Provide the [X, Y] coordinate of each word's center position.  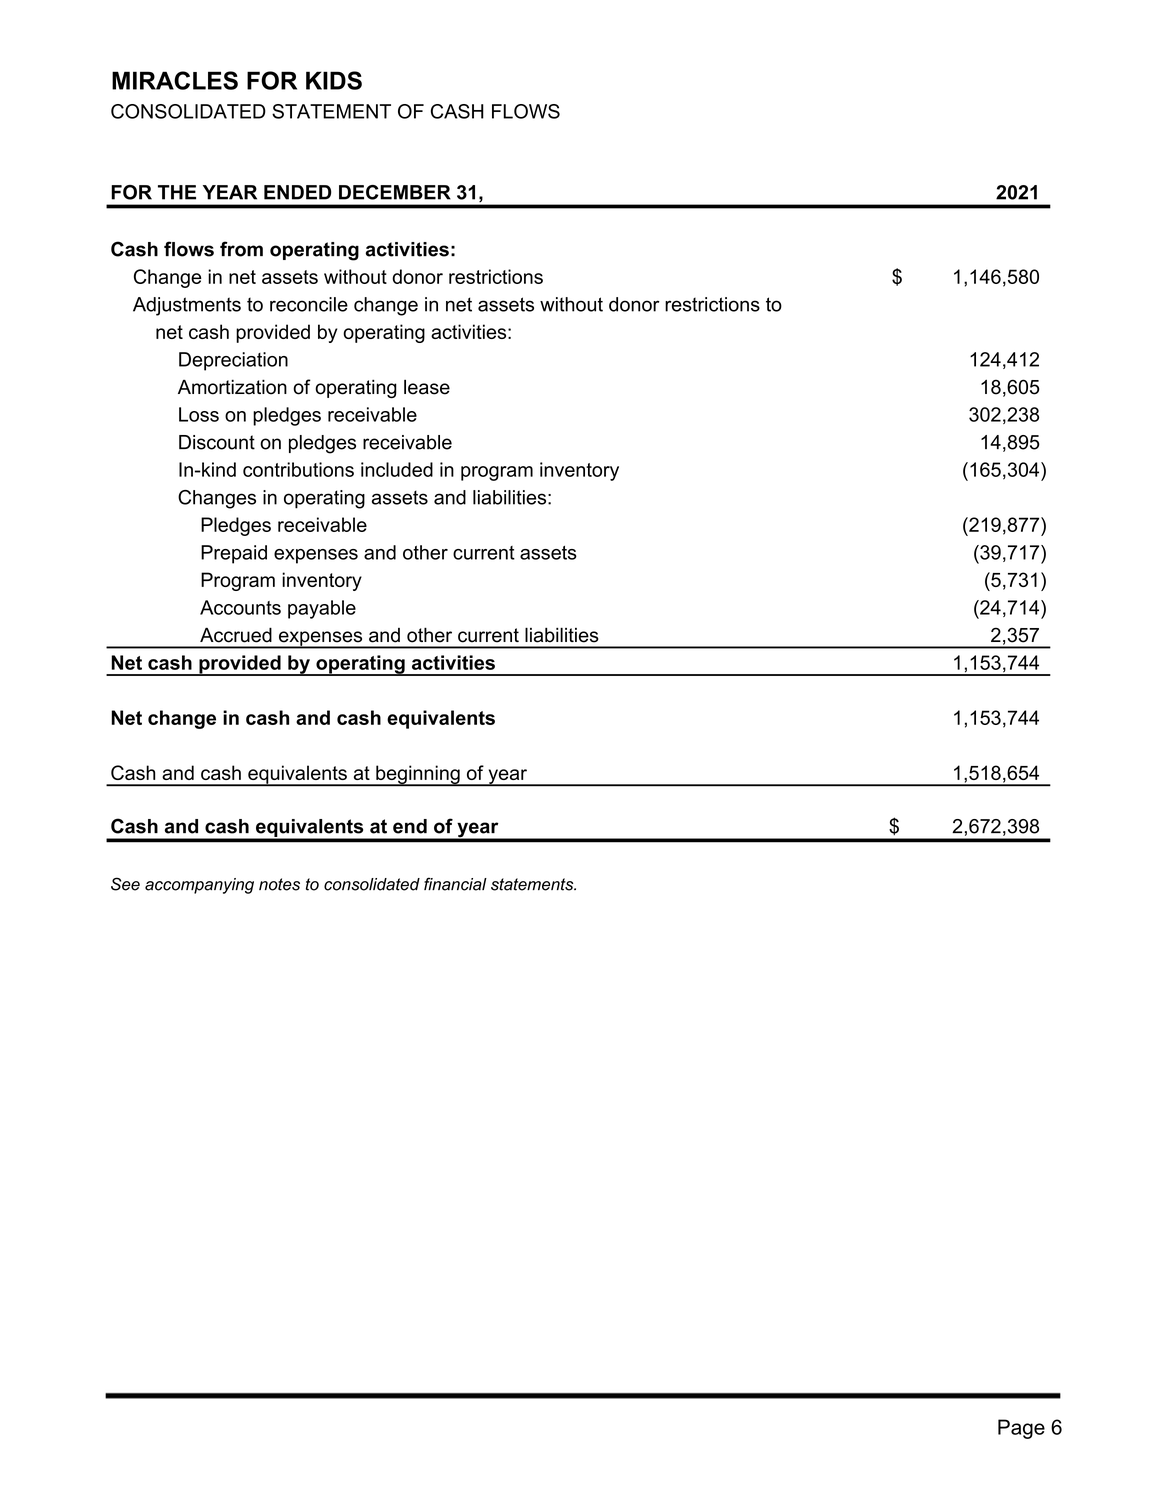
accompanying [199, 886]
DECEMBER [395, 192]
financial [455, 884]
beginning [418, 775]
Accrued [236, 635]
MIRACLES [175, 80]
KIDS [334, 80]
